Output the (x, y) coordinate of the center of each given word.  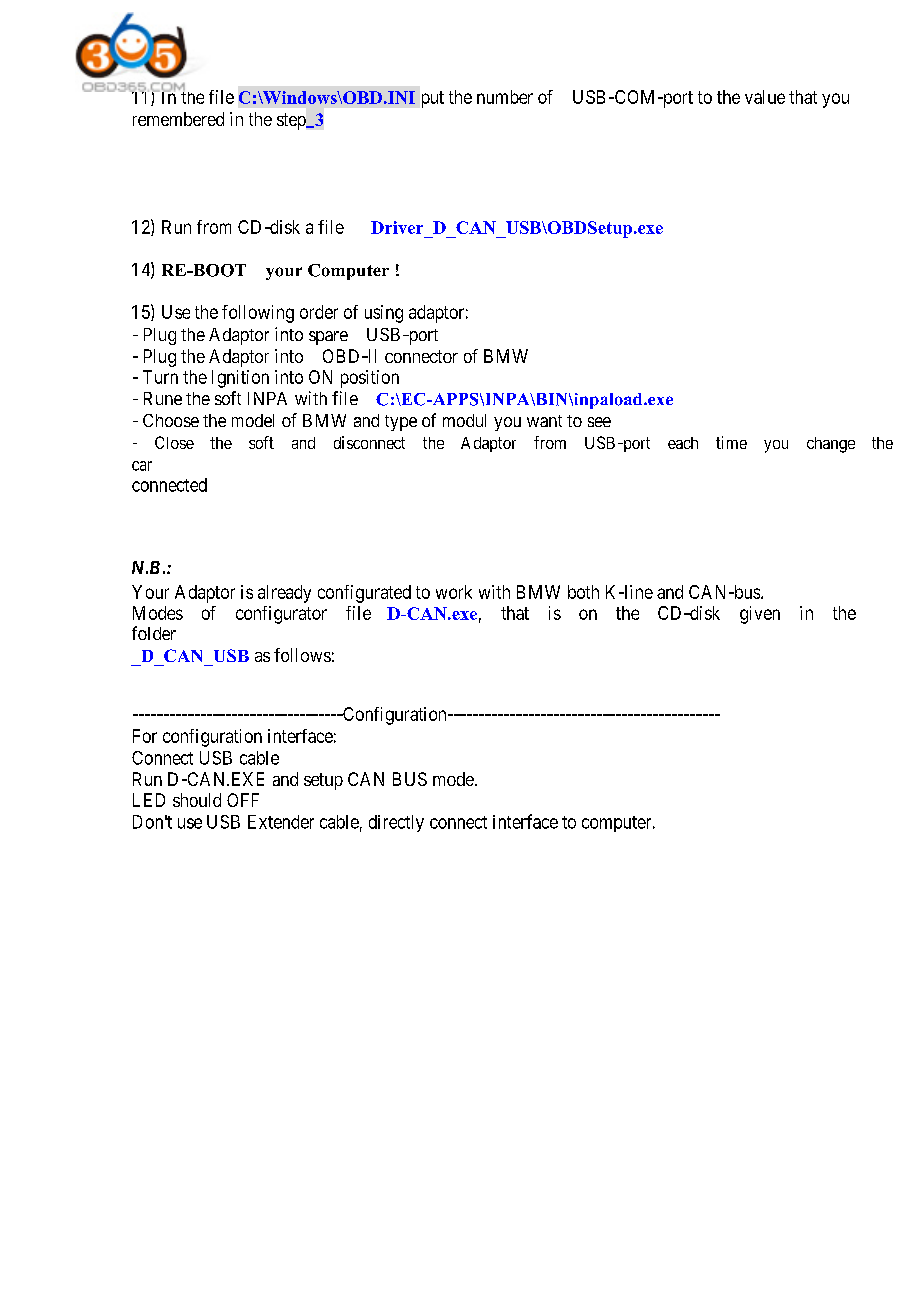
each (683, 443)
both (583, 592)
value (765, 97)
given (760, 615)
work (454, 592)
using (384, 314)
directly (396, 823)
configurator (281, 615)
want (544, 421)
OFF (243, 800)
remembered (178, 119)
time (731, 442)
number (505, 97)
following (258, 314)
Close (174, 442)
